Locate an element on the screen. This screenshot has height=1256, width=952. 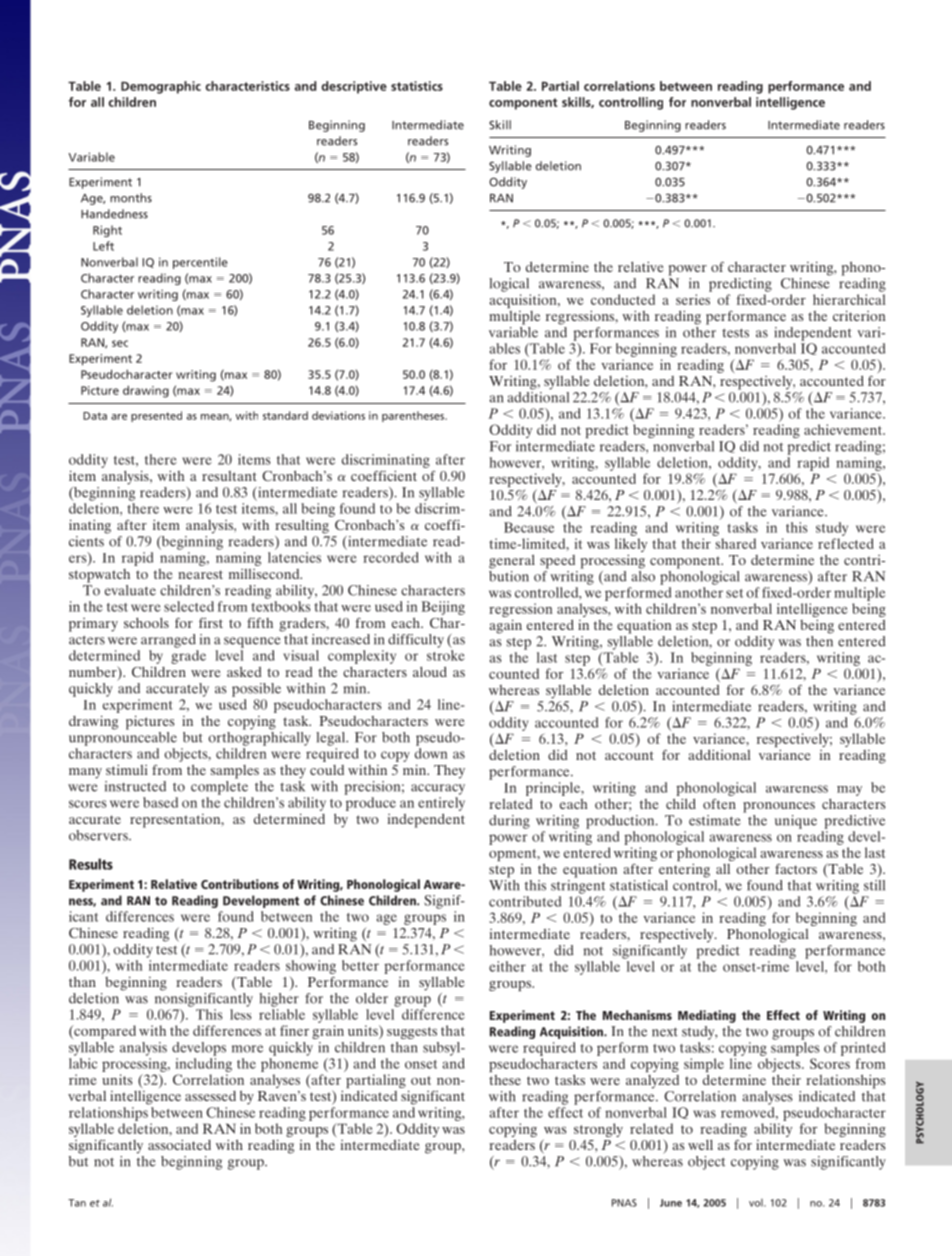
during is located at coordinates (509, 822).
